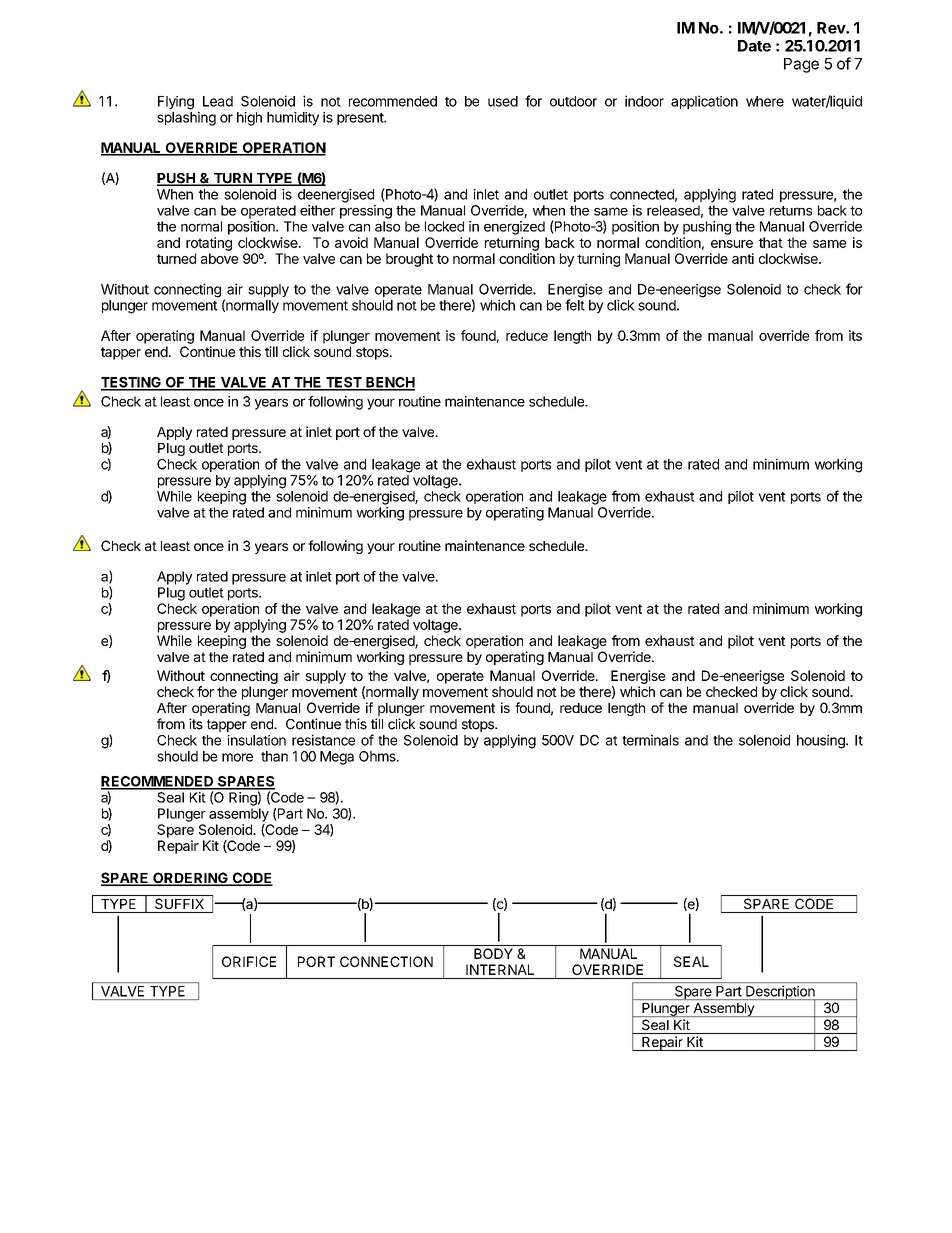 This screenshot has height=1233, width=952. Describe the element at coordinates (503, 101) in the screenshot. I see `used` at that location.
